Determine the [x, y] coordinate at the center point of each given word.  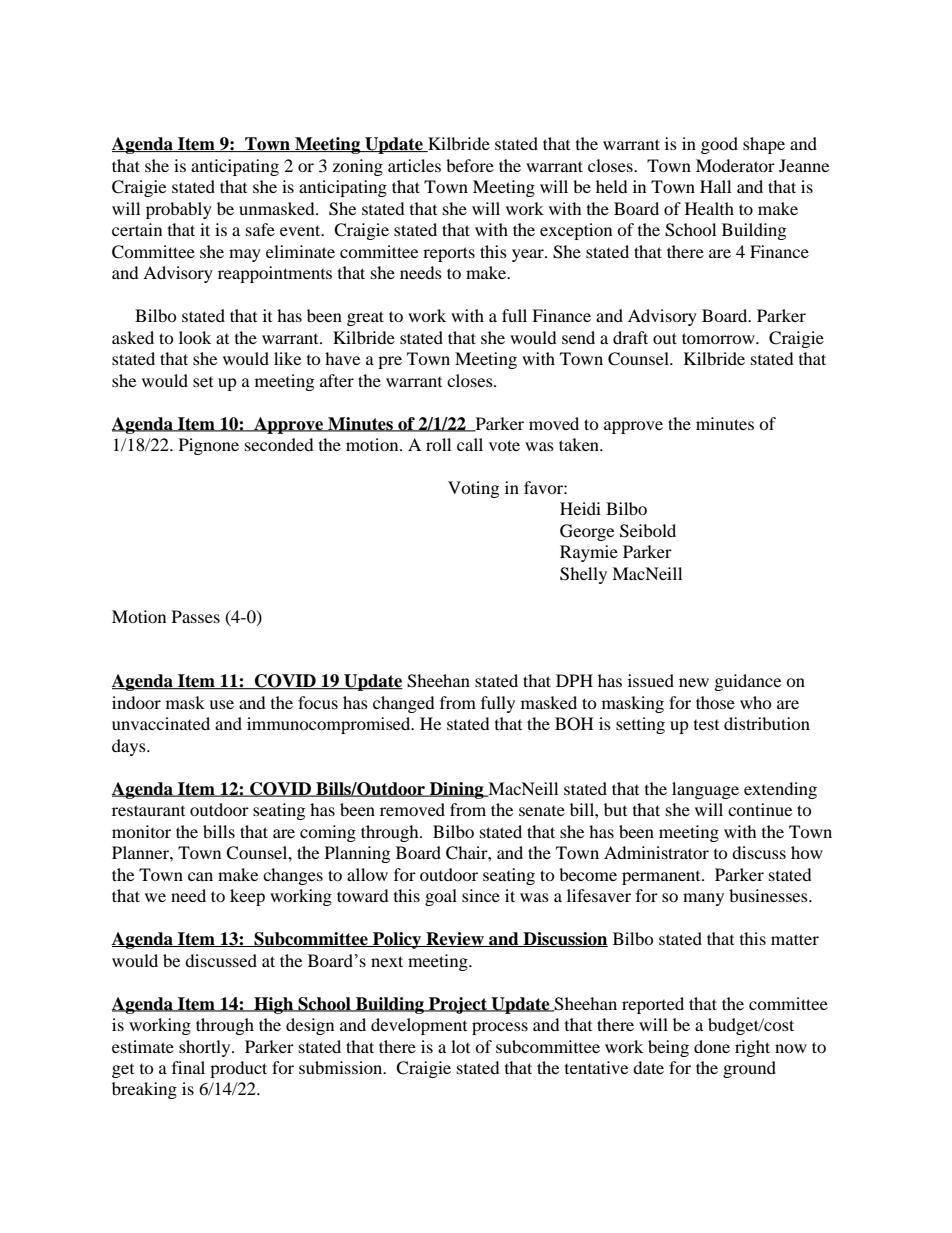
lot [460, 1046]
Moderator [735, 165]
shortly [206, 1048]
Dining [457, 790]
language [705, 790]
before [470, 165]
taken [580, 444]
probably [179, 210]
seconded [279, 444]
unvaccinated [161, 723]
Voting [473, 489]
